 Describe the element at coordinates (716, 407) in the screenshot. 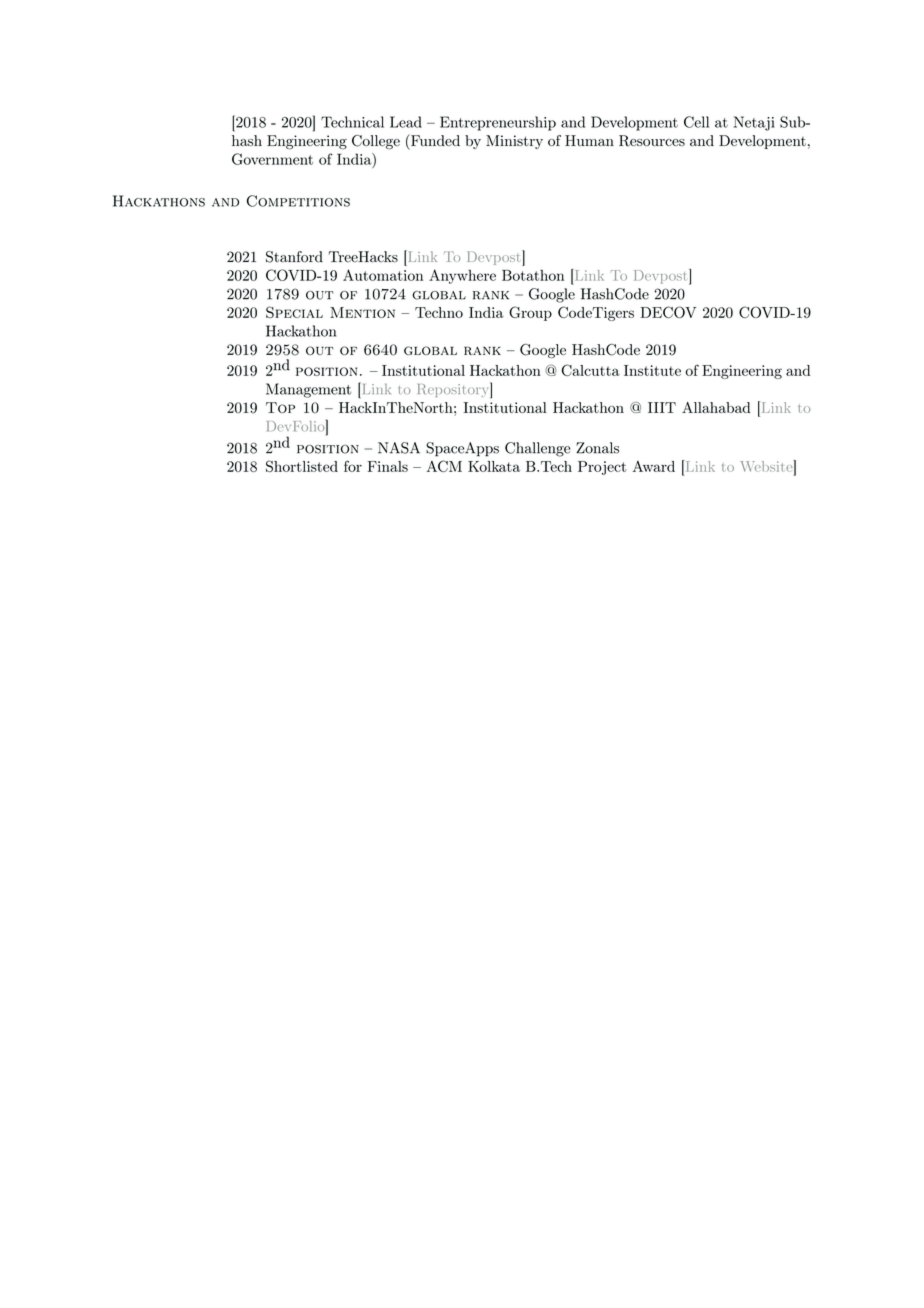

I see `Allahabad` at that location.
